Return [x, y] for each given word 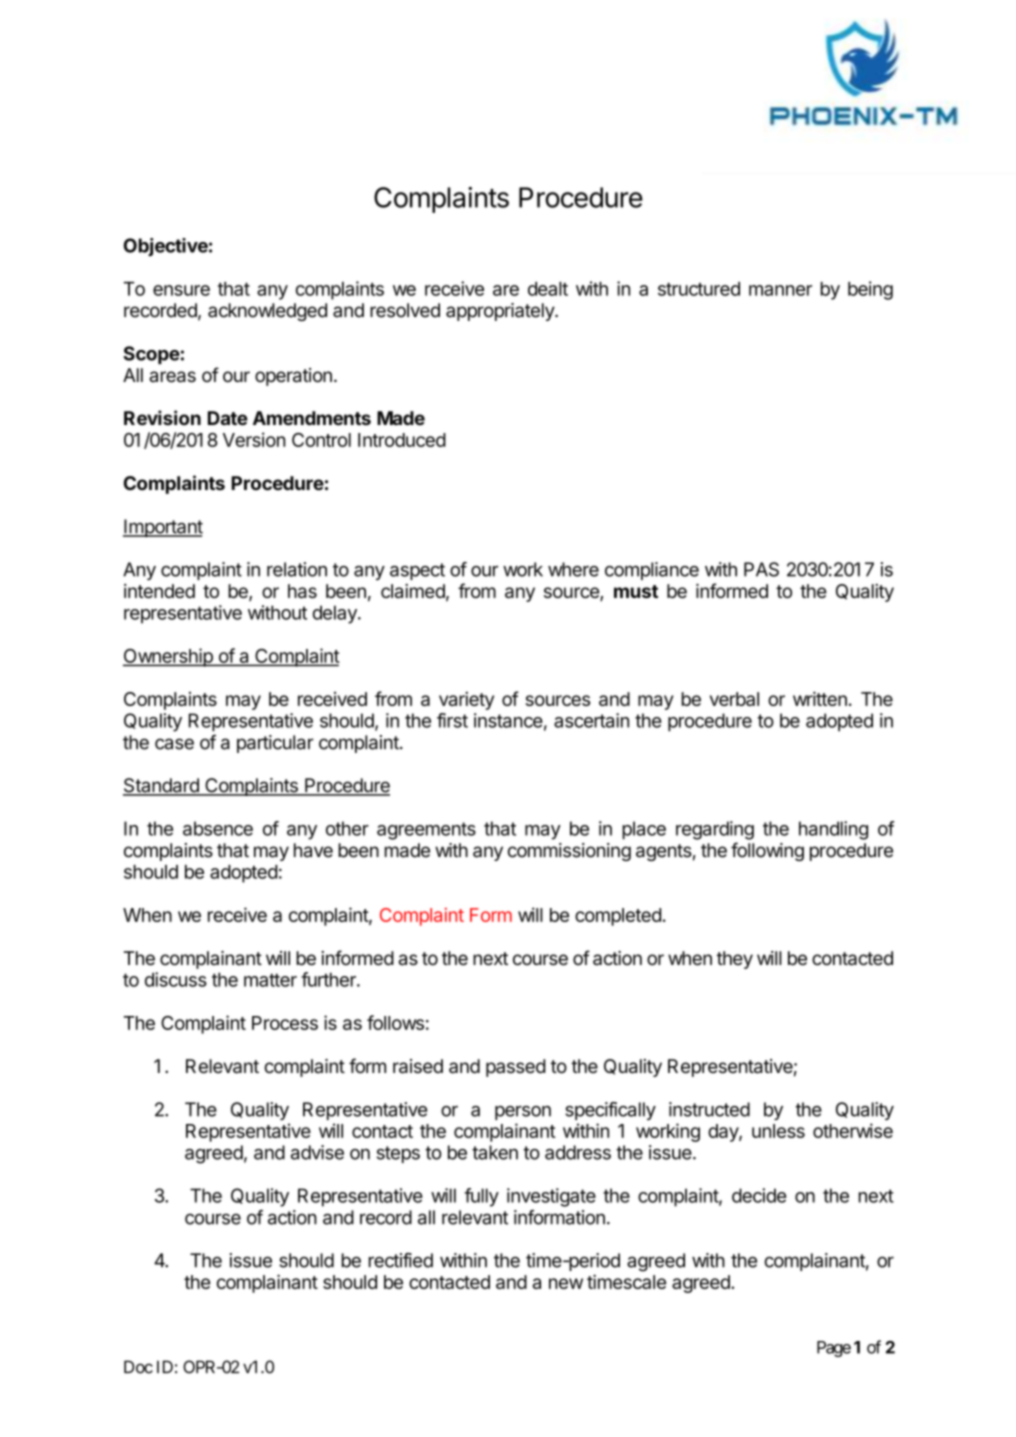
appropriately [501, 312]
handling [833, 830]
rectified [401, 1260]
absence [218, 828]
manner [780, 290]
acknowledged [267, 312]
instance [508, 720]
